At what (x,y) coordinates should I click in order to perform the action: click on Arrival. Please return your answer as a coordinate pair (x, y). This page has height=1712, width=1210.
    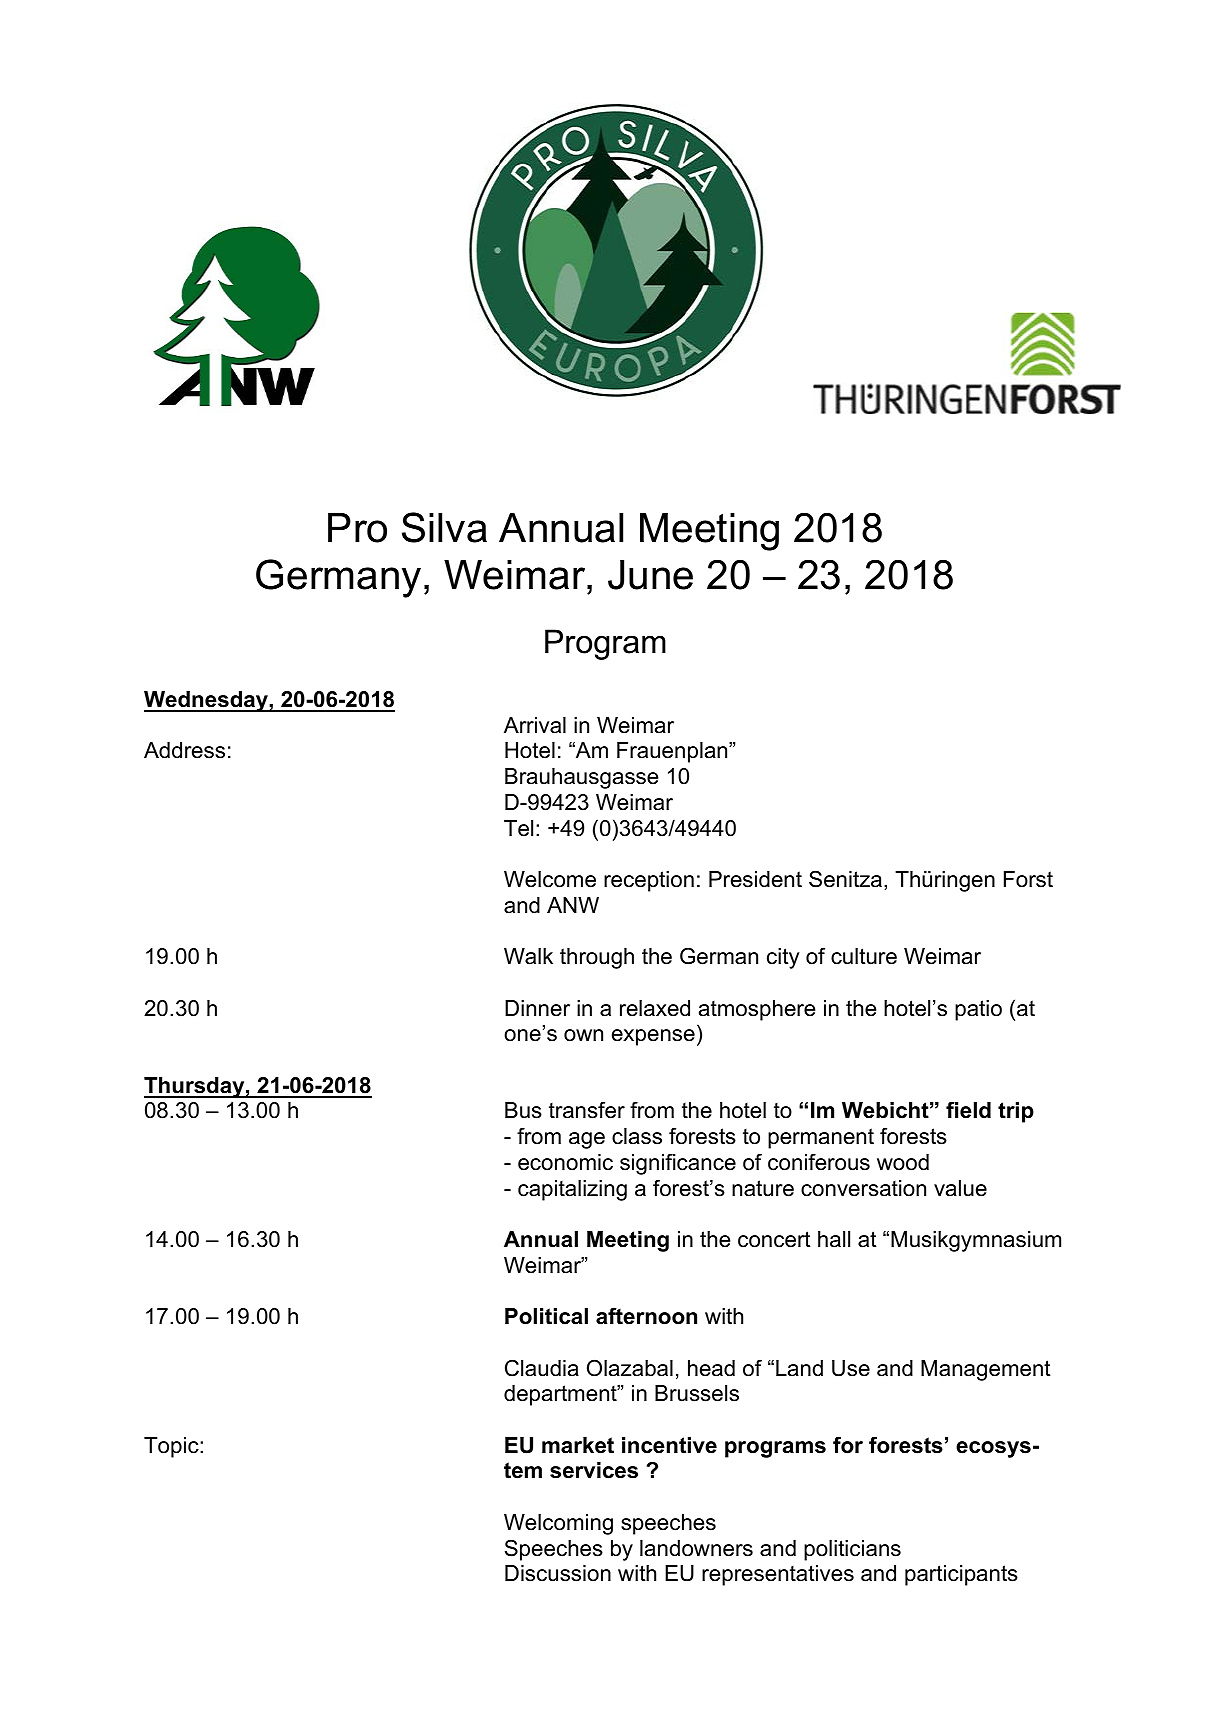
    Looking at the image, I should click on (535, 725).
